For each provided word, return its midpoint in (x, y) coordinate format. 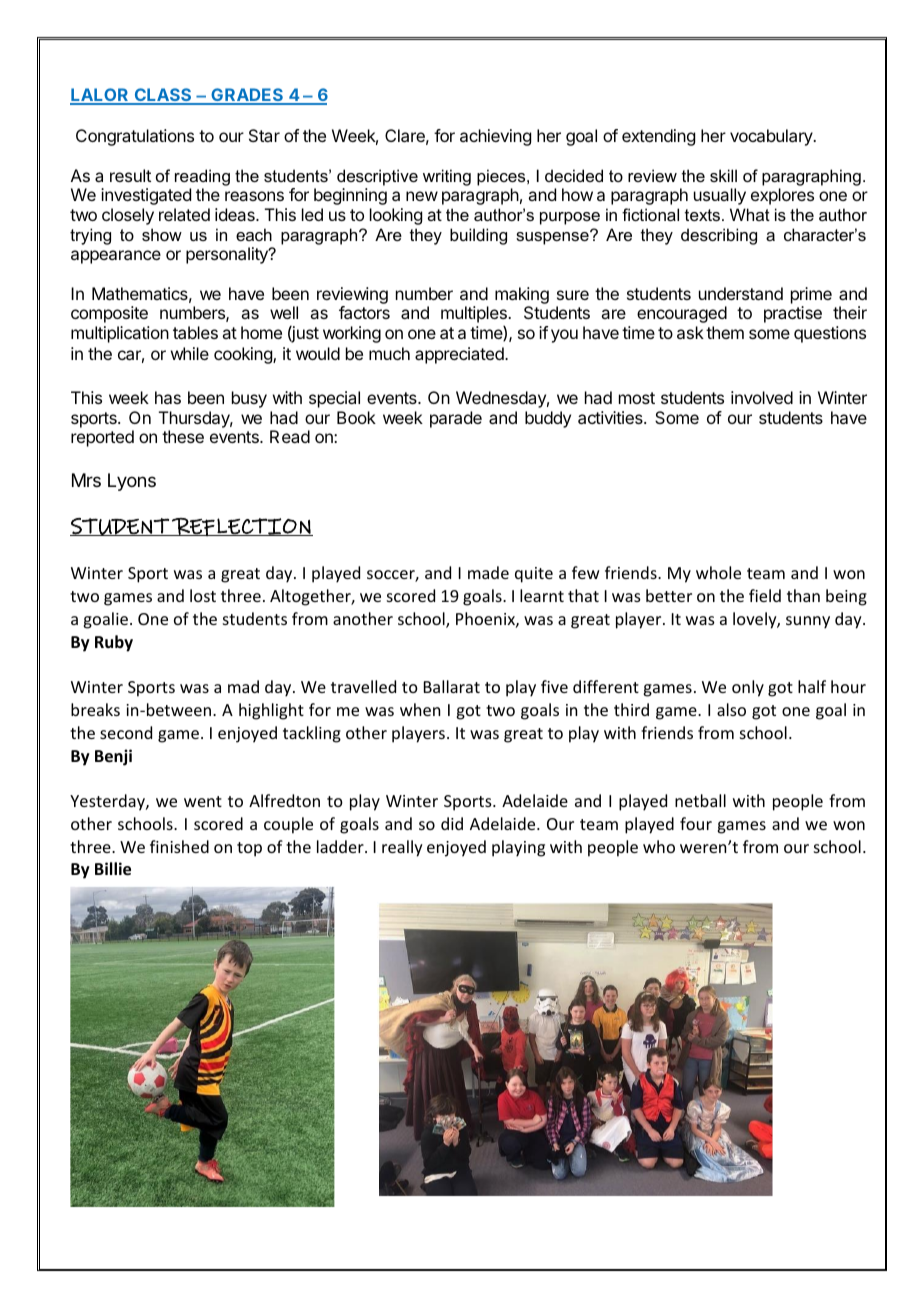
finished (179, 846)
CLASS (163, 96)
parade (456, 419)
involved (762, 397)
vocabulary (772, 137)
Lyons (132, 482)
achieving (495, 137)
